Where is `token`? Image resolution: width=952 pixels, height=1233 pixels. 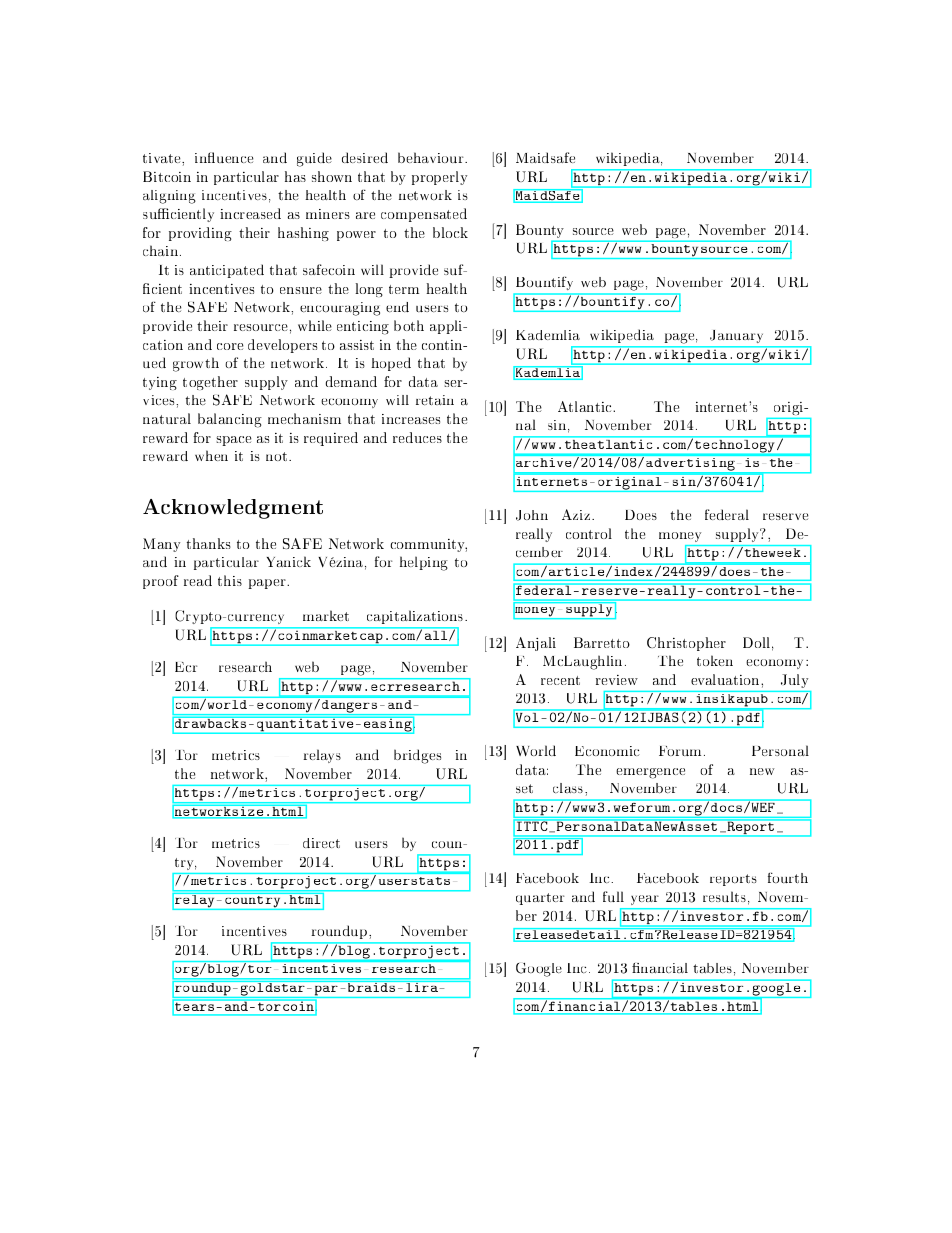 token is located at coordinates (715, 660).
